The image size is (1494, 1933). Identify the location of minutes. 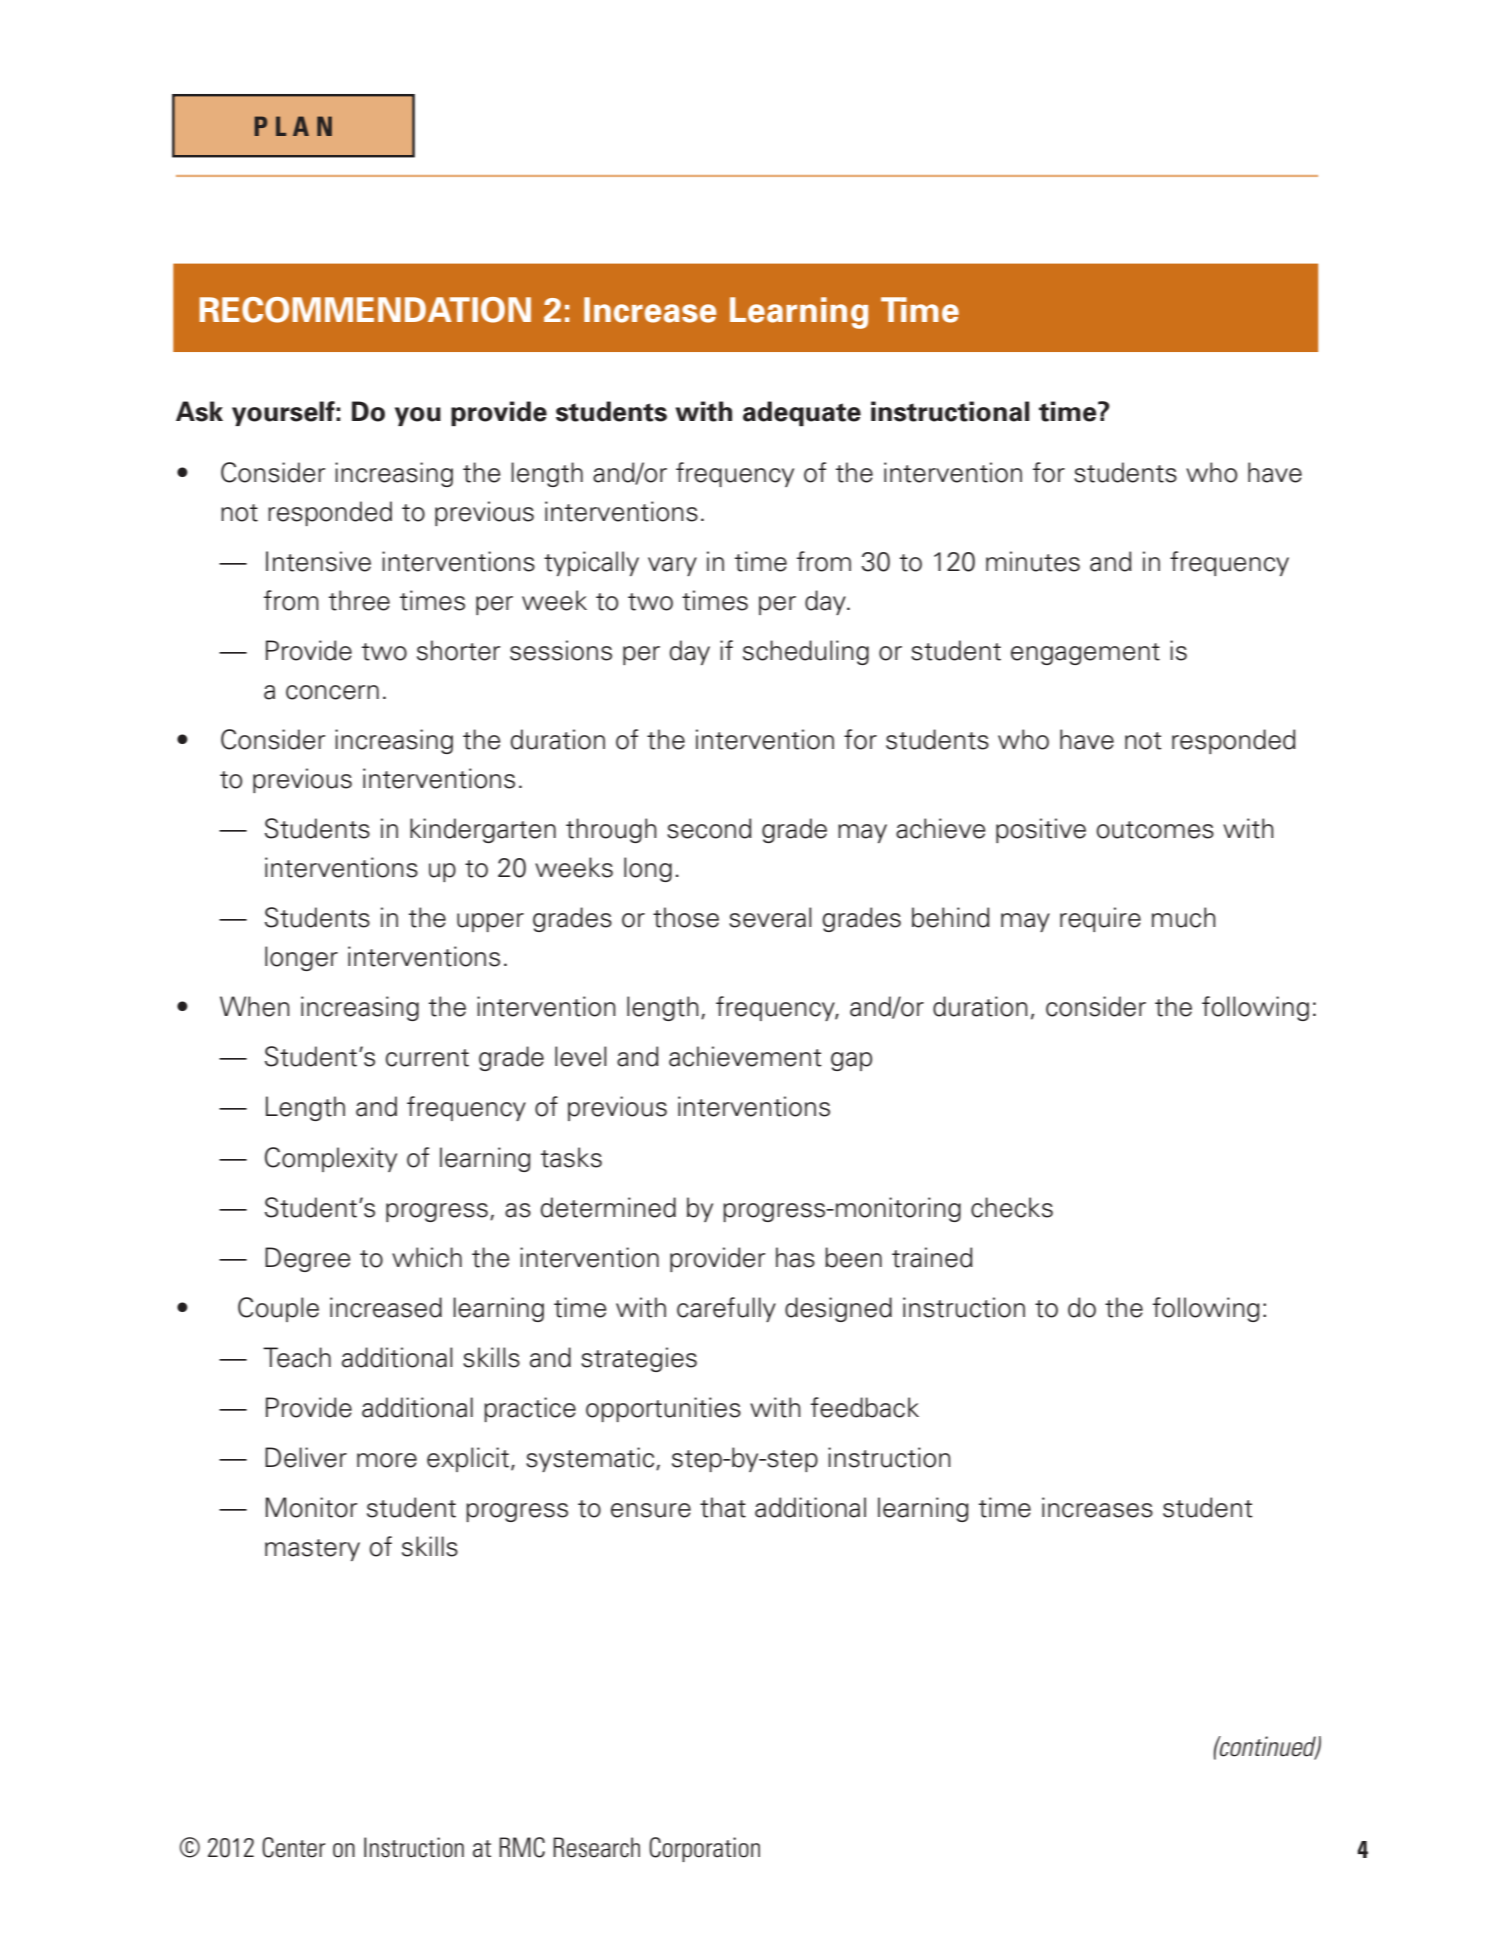
(1033, 561).
